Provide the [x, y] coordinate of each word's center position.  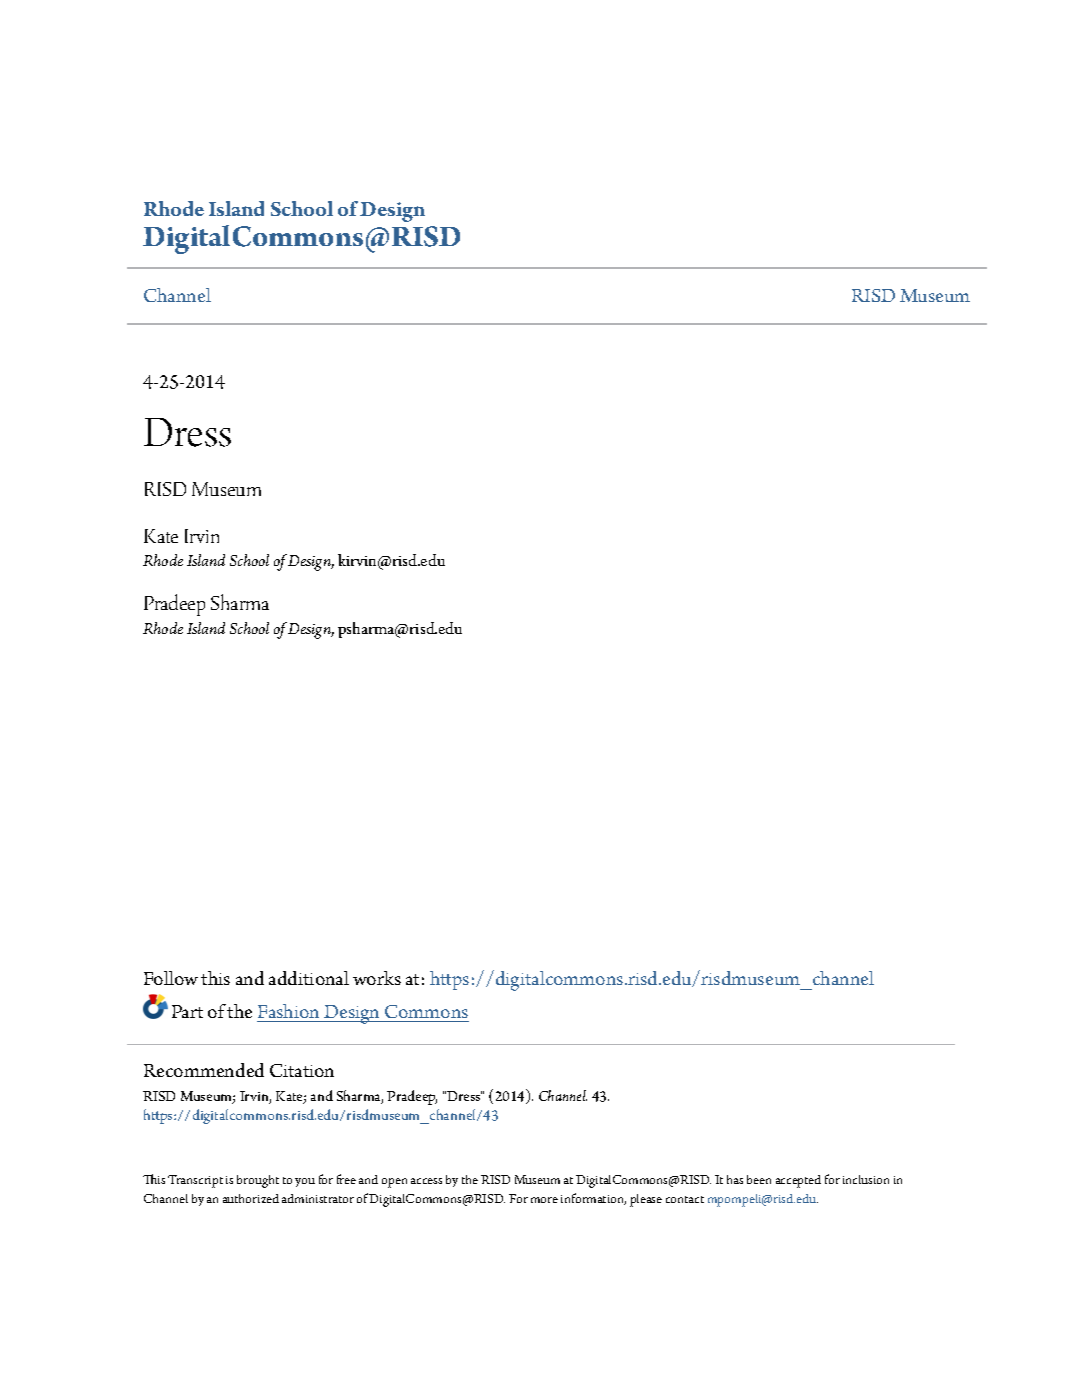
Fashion [288, 1011]
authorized [251, 1198]
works [377, 978]
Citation [302, 1070]
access [426, 1181]
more [544, 1200]
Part [187, 1011]
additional [309, 978]
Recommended [204, 1070]
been [759, 1179]
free [346, 1179]
